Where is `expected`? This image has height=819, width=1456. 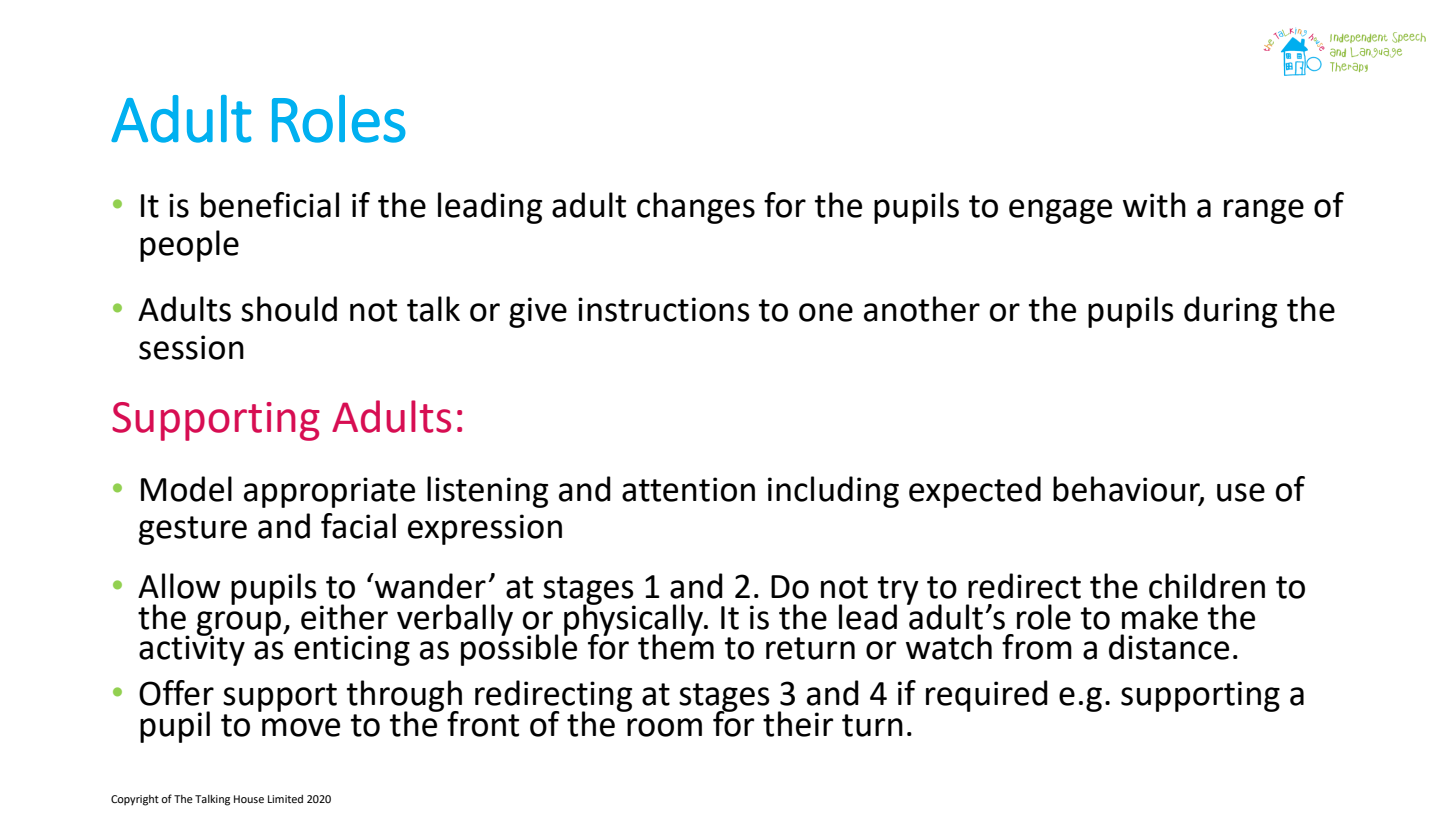 expected is located at coordinates (975, 492).
